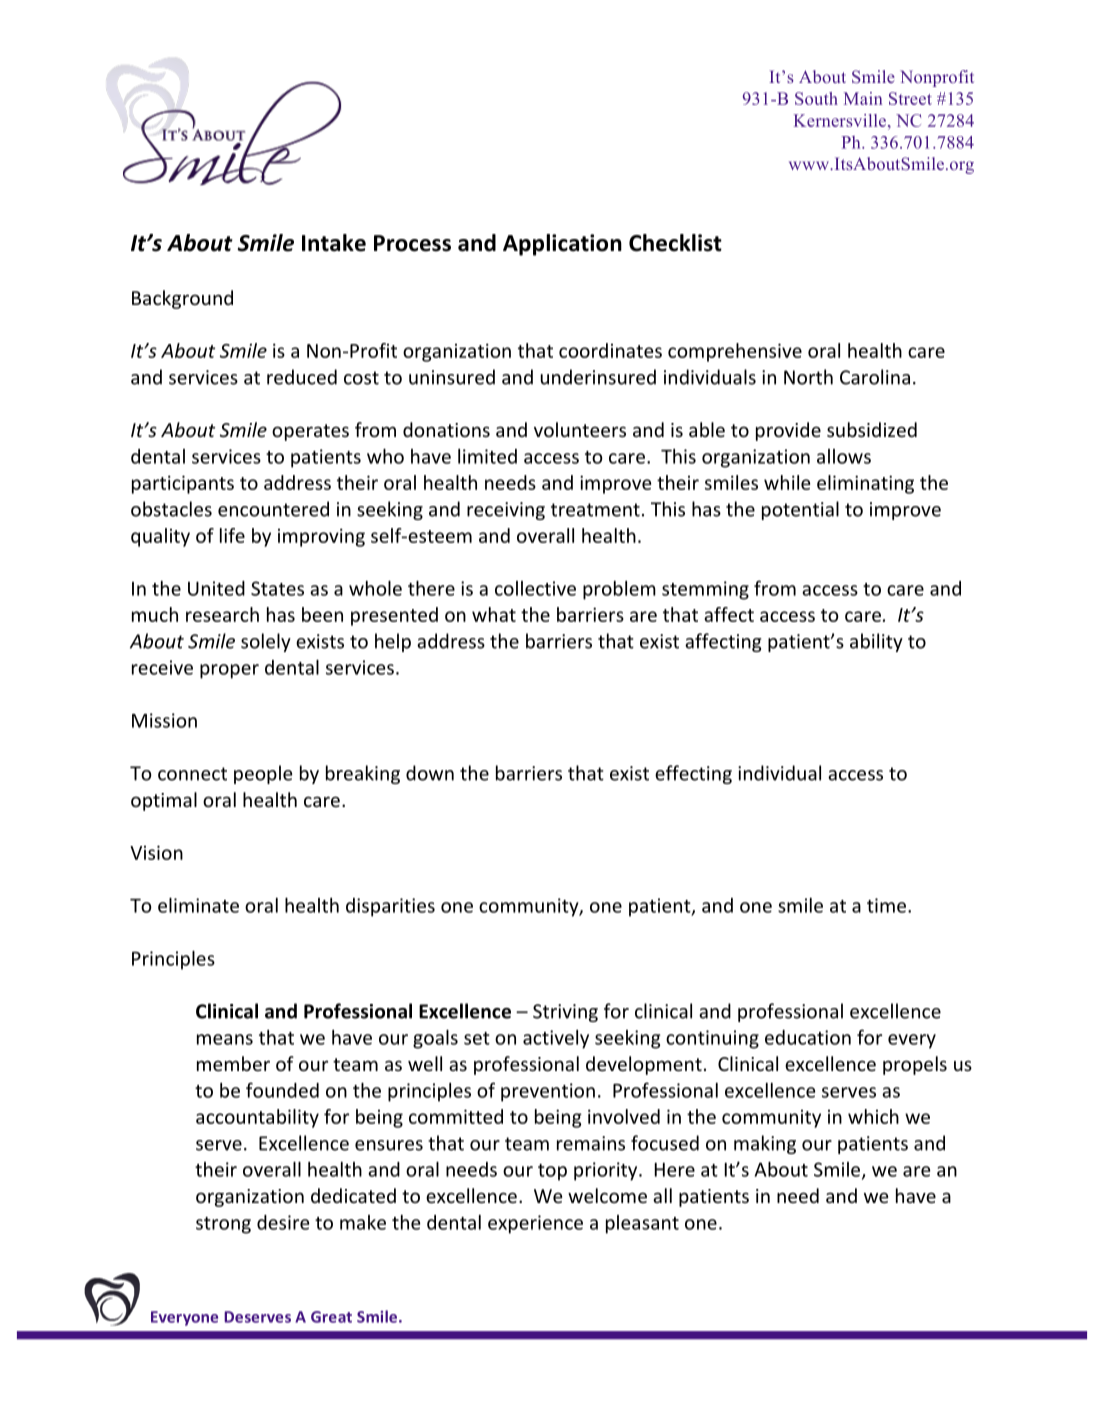  I want to click on South, so click(816, 98).
